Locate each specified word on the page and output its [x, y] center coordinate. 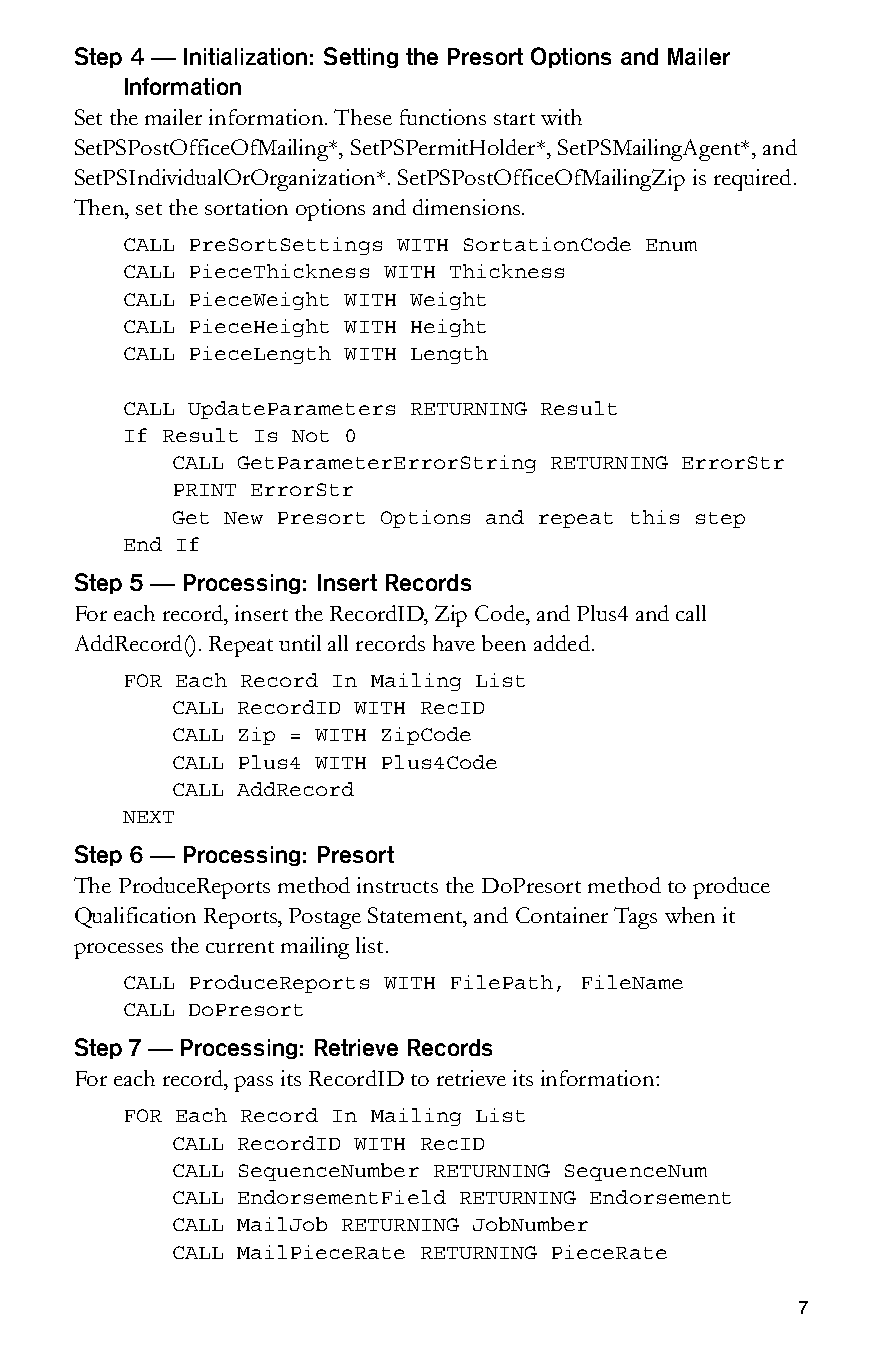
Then [100, 207]
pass [253, 1084]
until [300, 643]
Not [310, 436]
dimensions [466, 207]
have [454, 643]
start [514, 119]
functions [443, 117]
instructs [397, 885]
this [655, 517]
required [752, 180]
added [562, 643]
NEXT [148, 817]
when [690, 915]
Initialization [245, 56]
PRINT [205, 490]
